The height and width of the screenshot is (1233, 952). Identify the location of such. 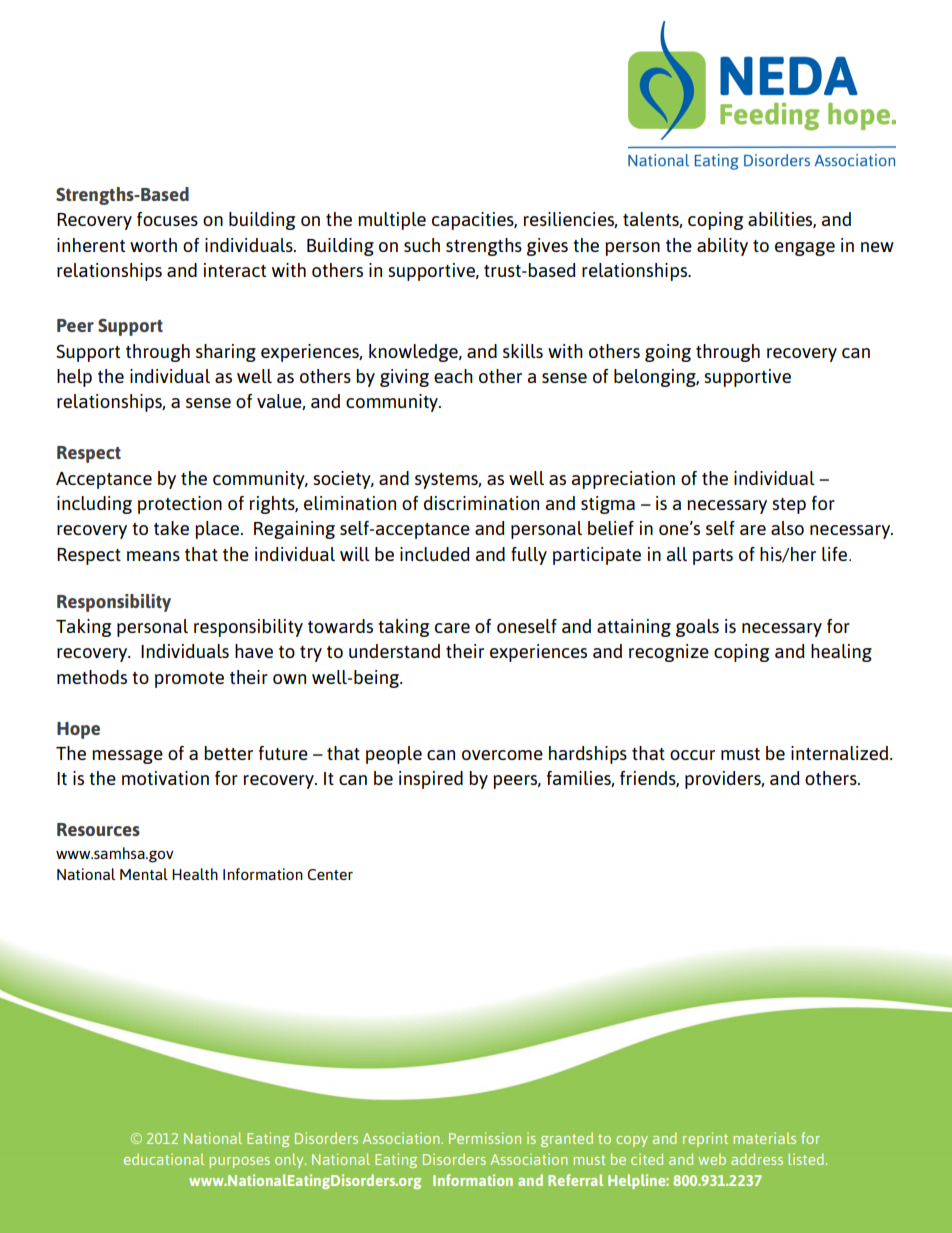
(422, 245).
